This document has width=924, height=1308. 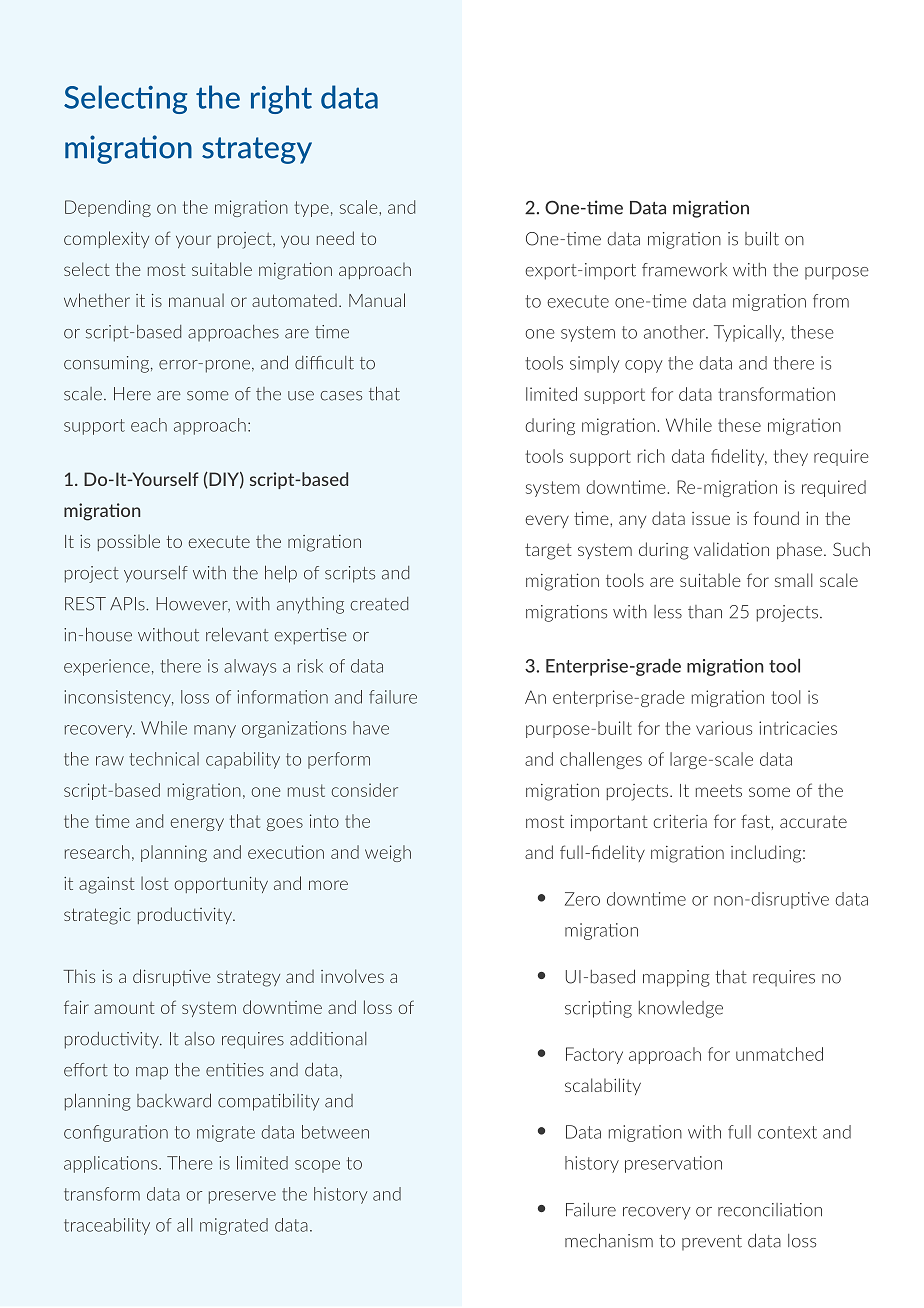 I want to click on various, so click(x=724, y=728).
